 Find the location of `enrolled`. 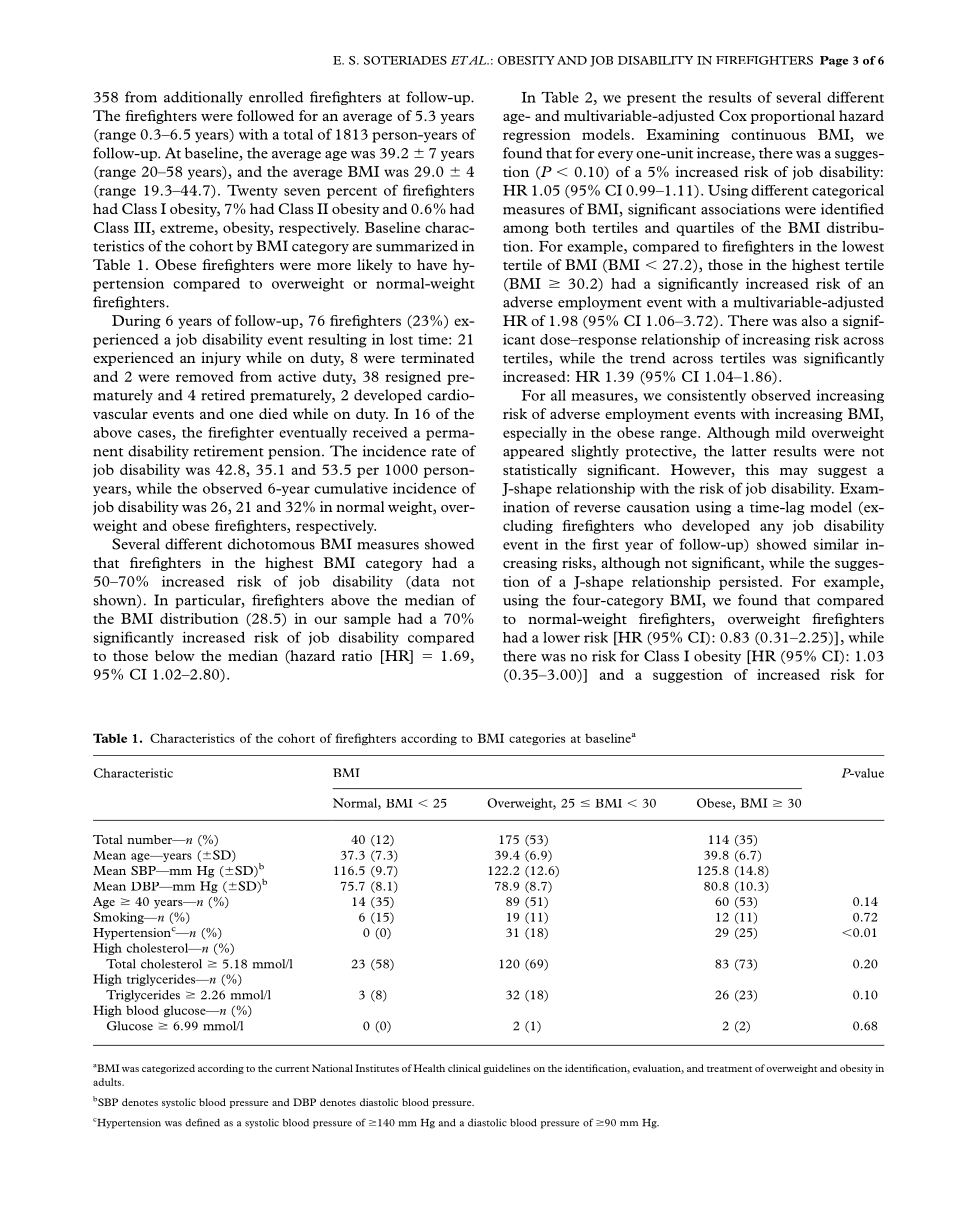

enrolled is located at coordinates (276, 97).
